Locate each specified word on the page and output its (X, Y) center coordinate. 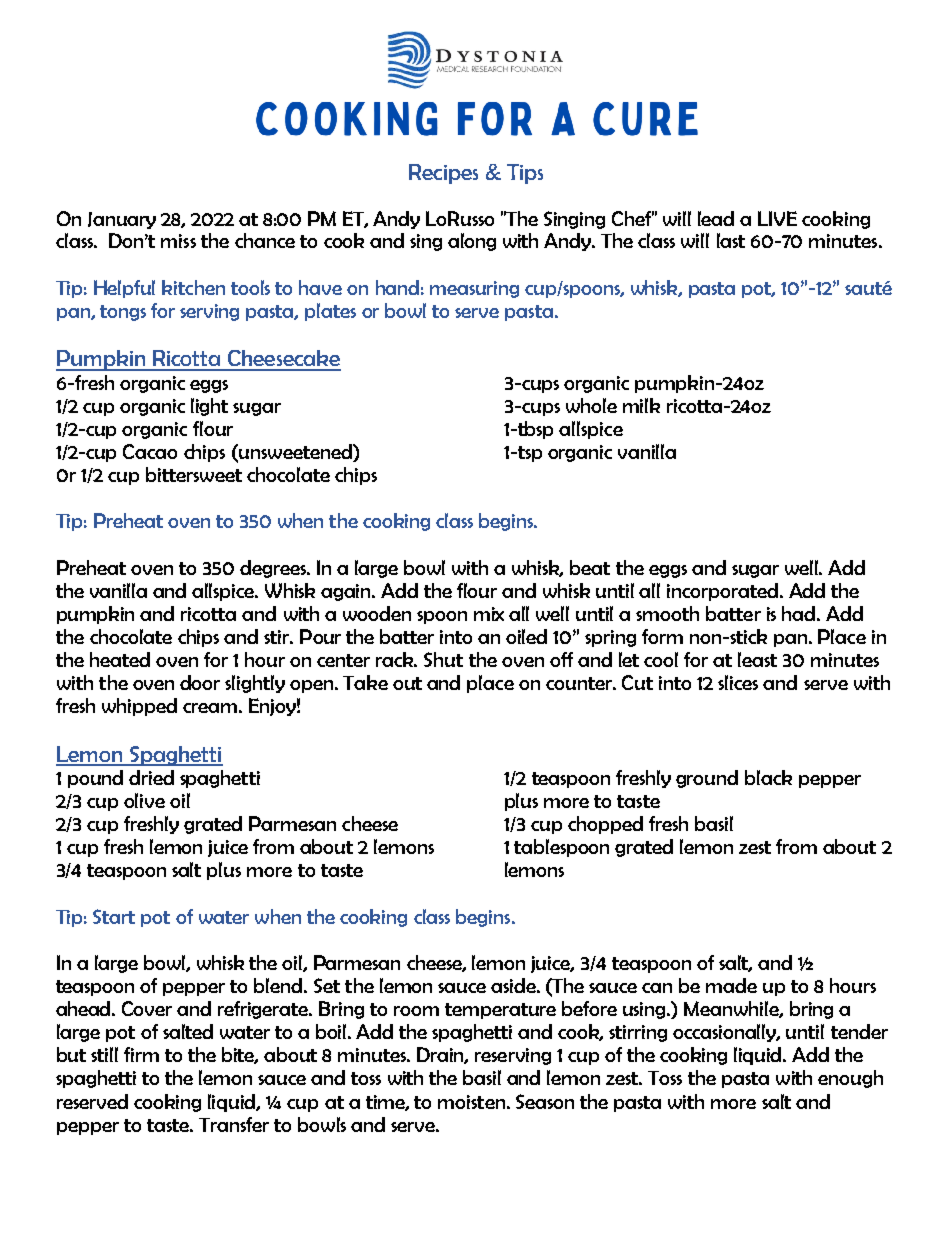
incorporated (722, 592)
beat (590, 567)
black (768, 777)
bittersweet (194, 474)
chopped (605, 825)
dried (151, 777)
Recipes (443, 174)
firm (141, 1054)
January (122, 220)
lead (716, 218)
